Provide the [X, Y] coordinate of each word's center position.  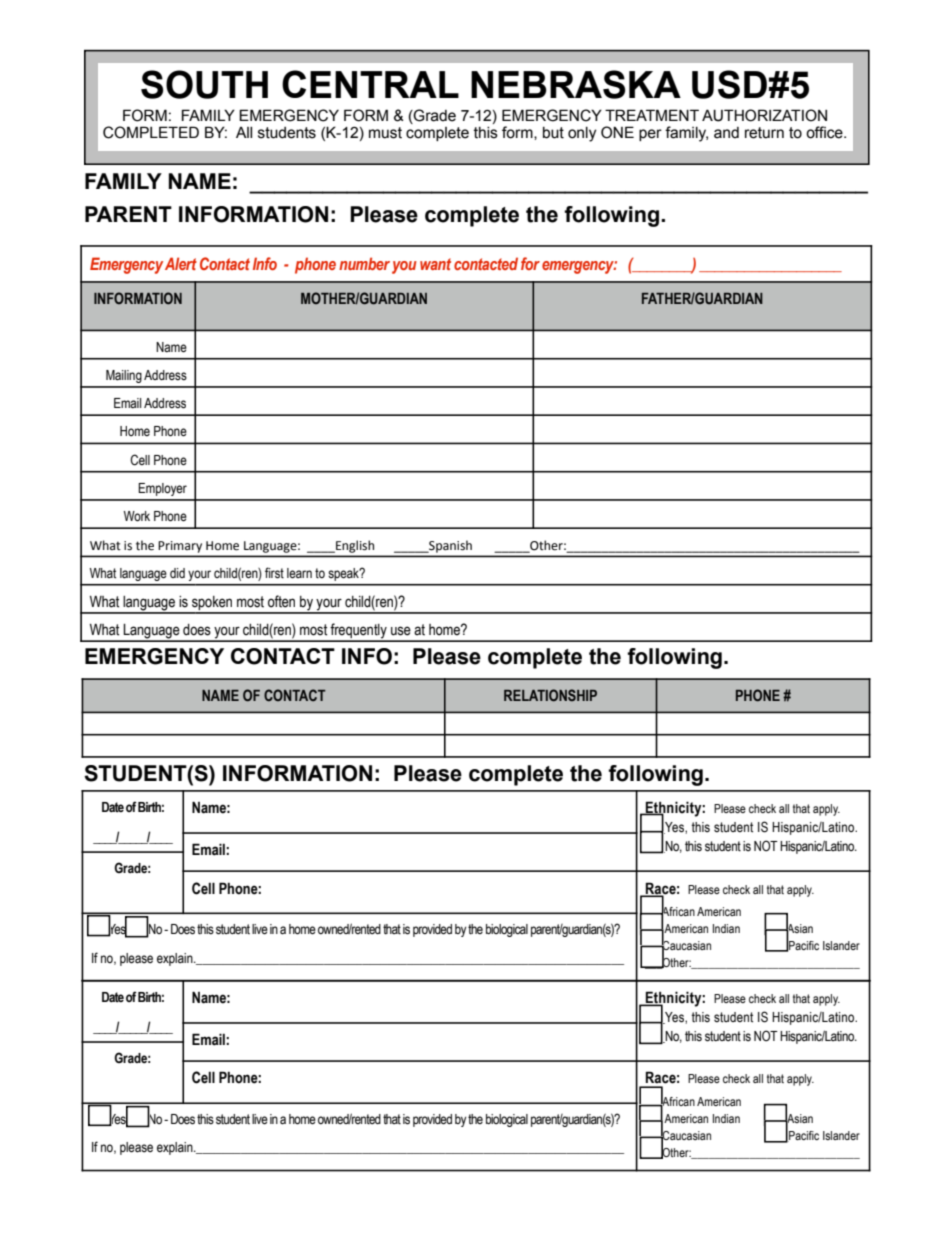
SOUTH [204, 84]
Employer [162, 489]
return [764, 133]
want [435, 264]
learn [299, 573]
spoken [212, 604]
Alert [181, 263]
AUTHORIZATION [764, 115]
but [553, 133]
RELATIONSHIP [550, 695]
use [401, 631]
